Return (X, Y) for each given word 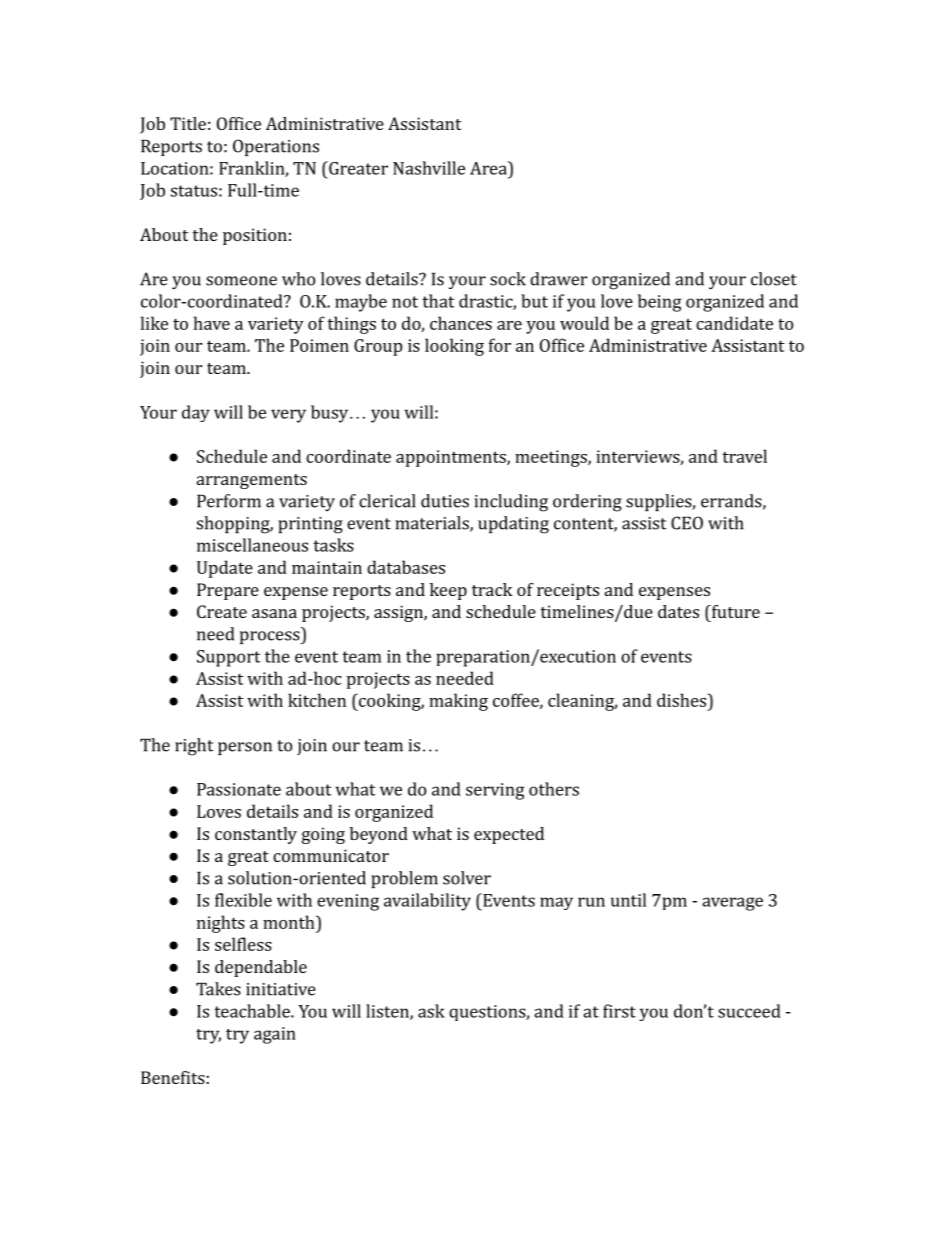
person (245, 748)
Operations (276, 147)
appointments (452, 458)
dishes (682, 700)
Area (489, 168)
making (458, 702)
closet (774, 279)
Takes (218, 989)
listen (388, 1012)
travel (744, 456)
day (196, 413)
